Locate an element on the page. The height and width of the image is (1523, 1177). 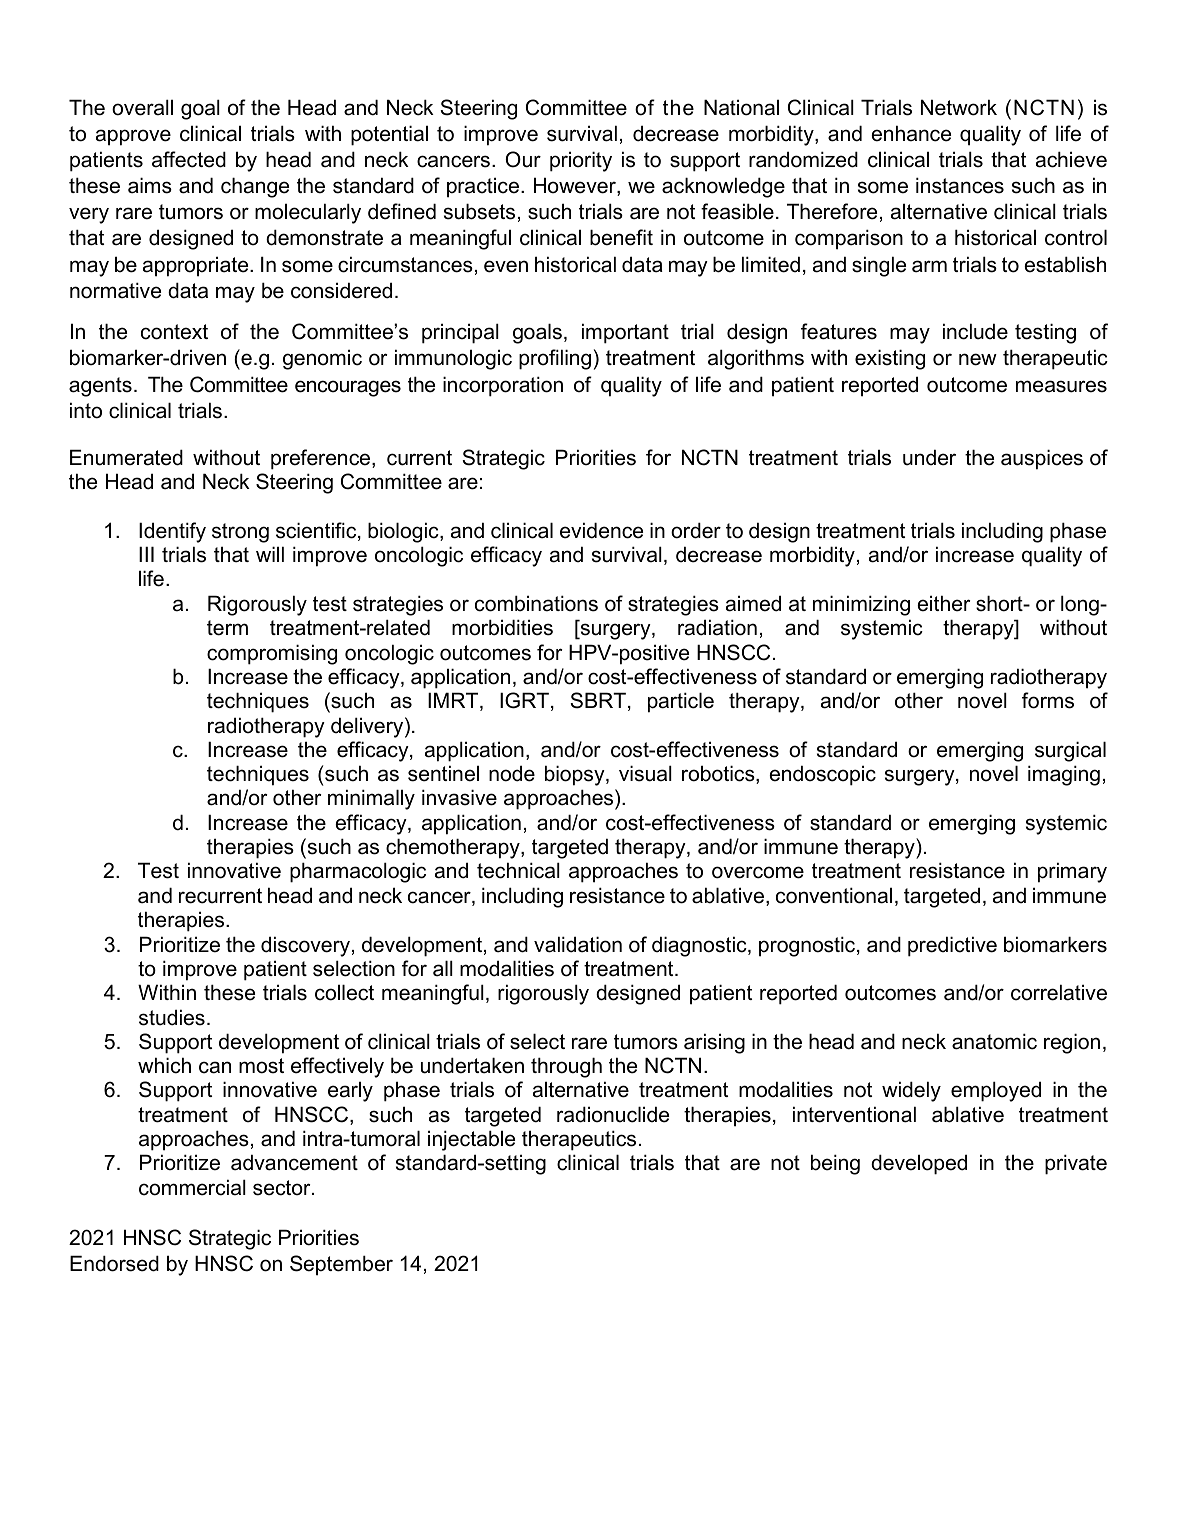
studies is located at coordinates (172, 1017).
